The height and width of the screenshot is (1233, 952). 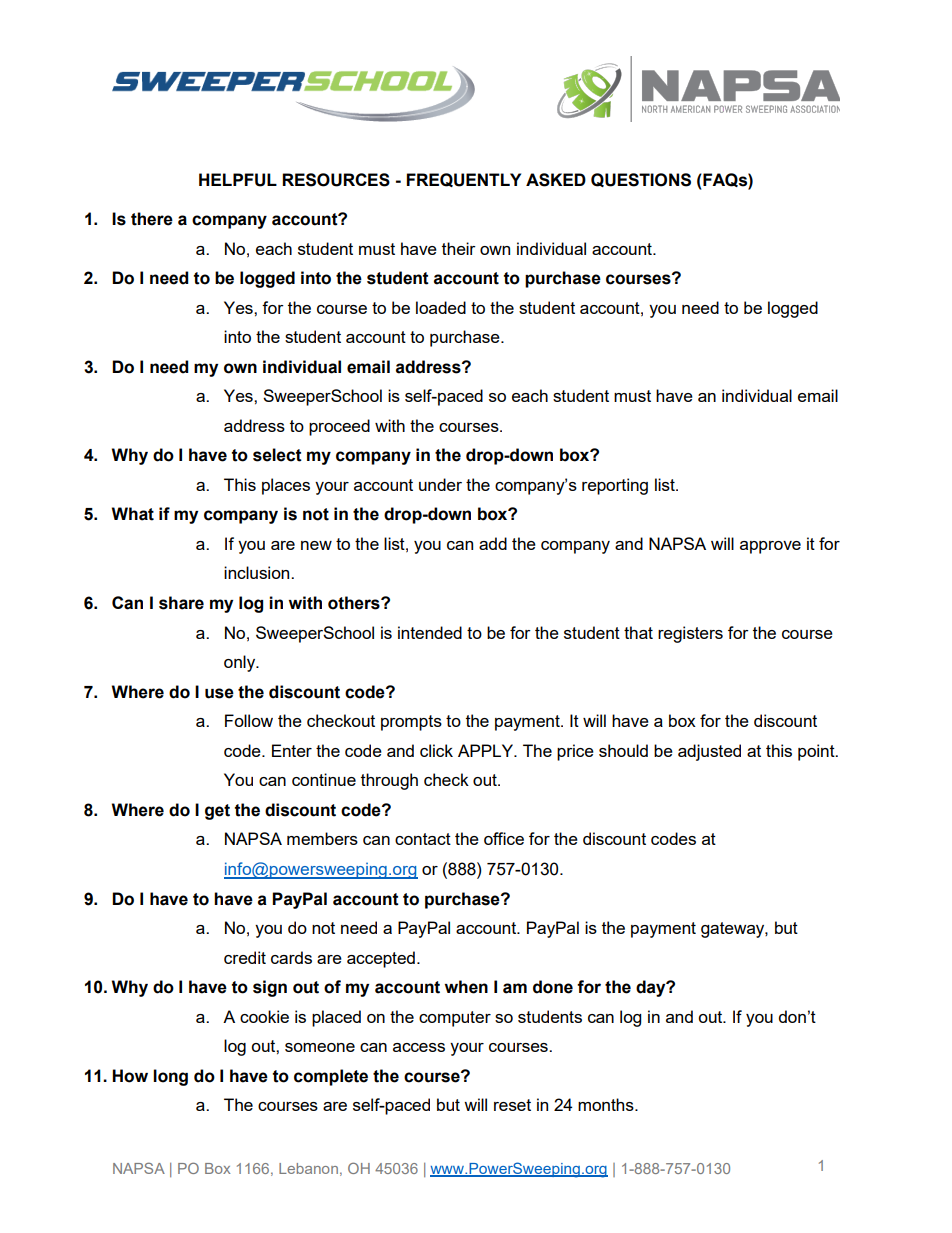 I want to click on QUESTIONS, so click(x=641, y=180).
